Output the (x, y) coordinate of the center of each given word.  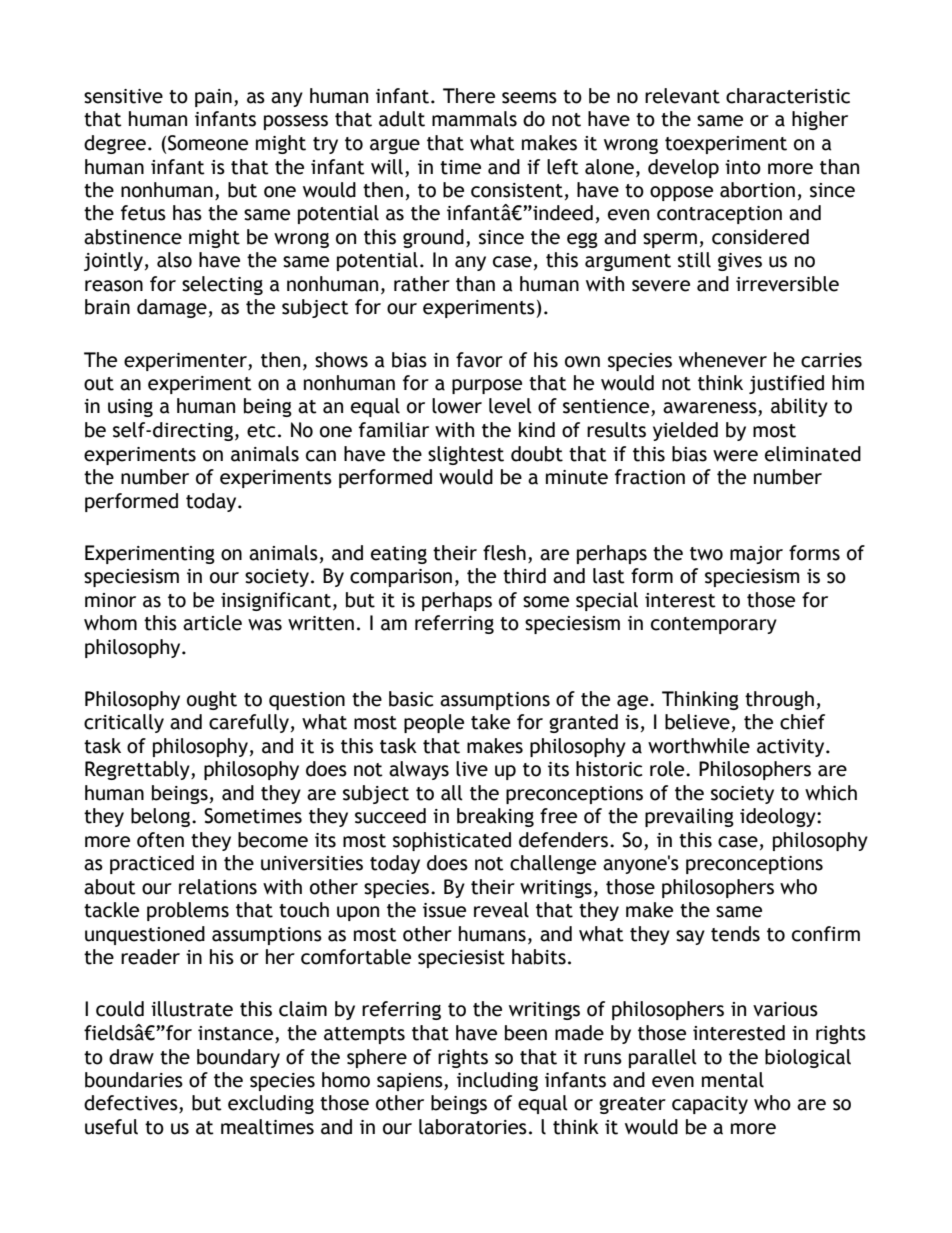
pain (213, 98)
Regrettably (138, 770)
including (497, 1081)
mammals (474, 119)
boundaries (134, 1080)
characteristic (788, 96)
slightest (466, 455)
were (735, 456)
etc (261, 431)
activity (792, 748)
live (472, 769)
